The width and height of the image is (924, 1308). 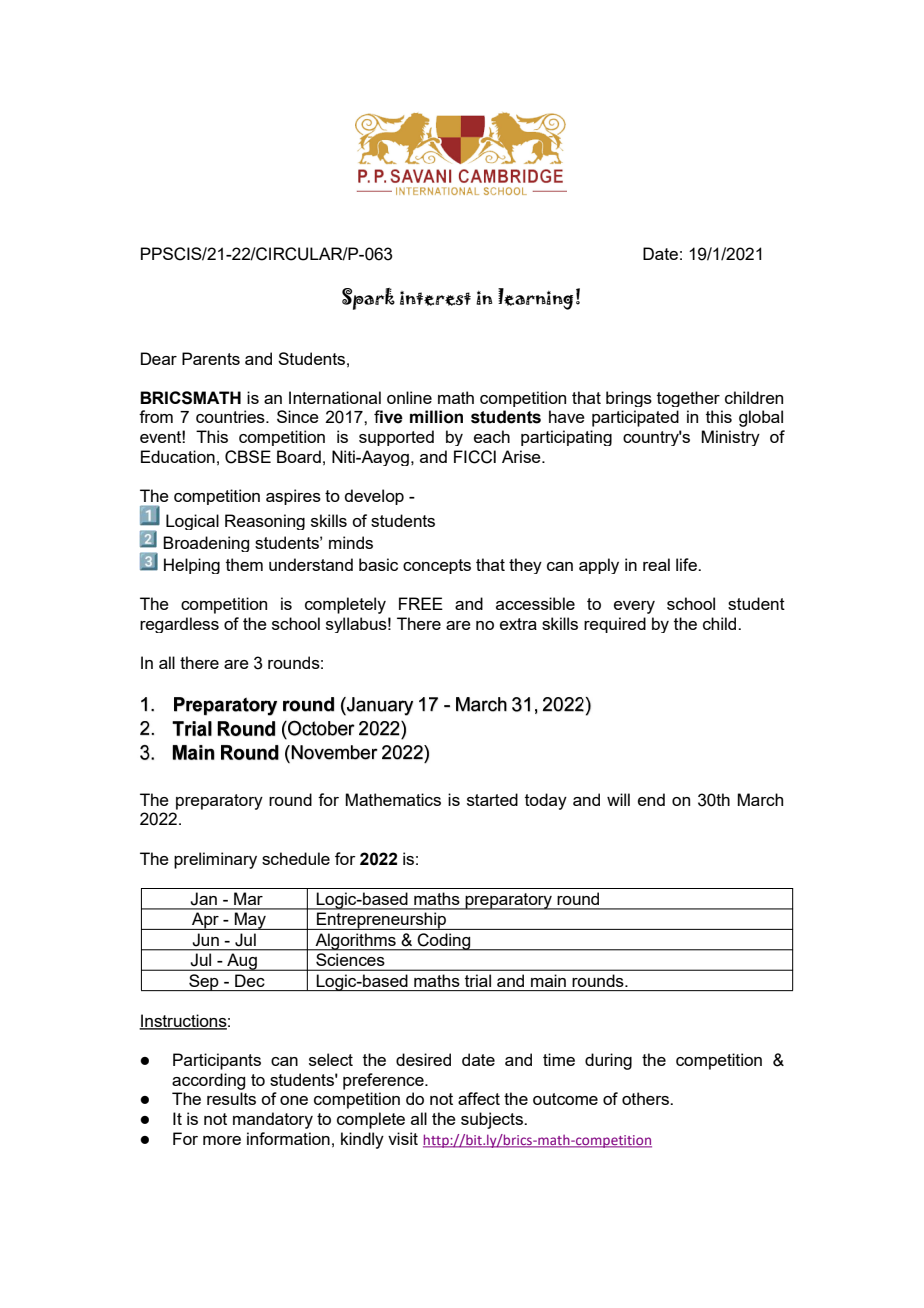 What do you see at coordinates (479, 1098) in the image?
I see `affect` at bounding box center [479, 1098].
